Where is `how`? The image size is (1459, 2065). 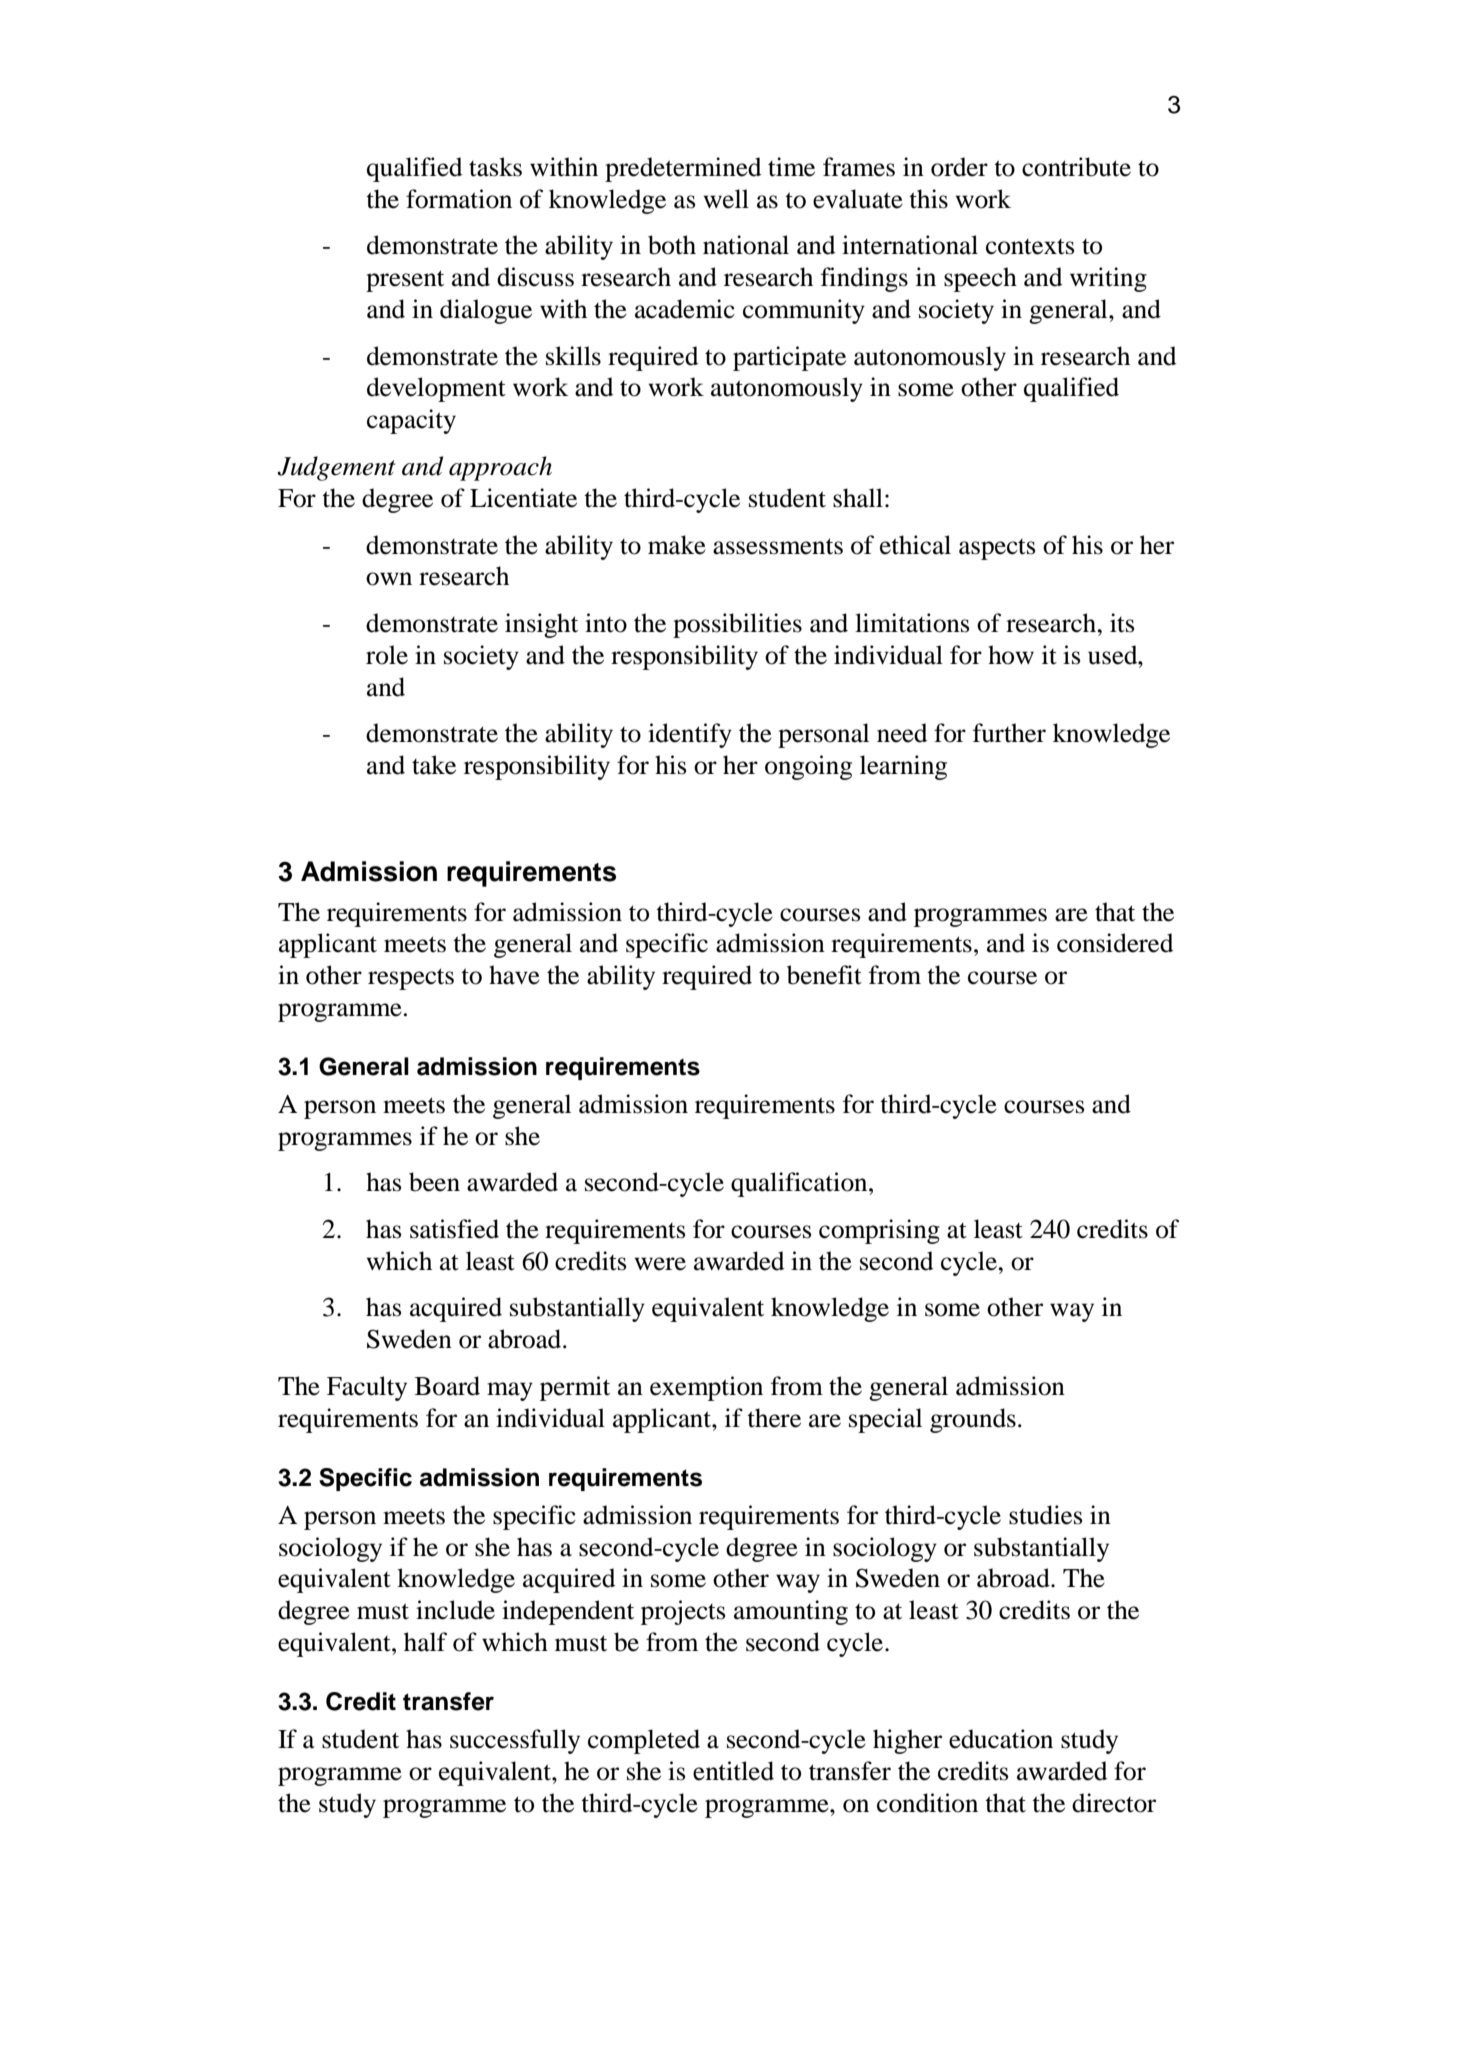 how is located at coordinates (1011, 655).
